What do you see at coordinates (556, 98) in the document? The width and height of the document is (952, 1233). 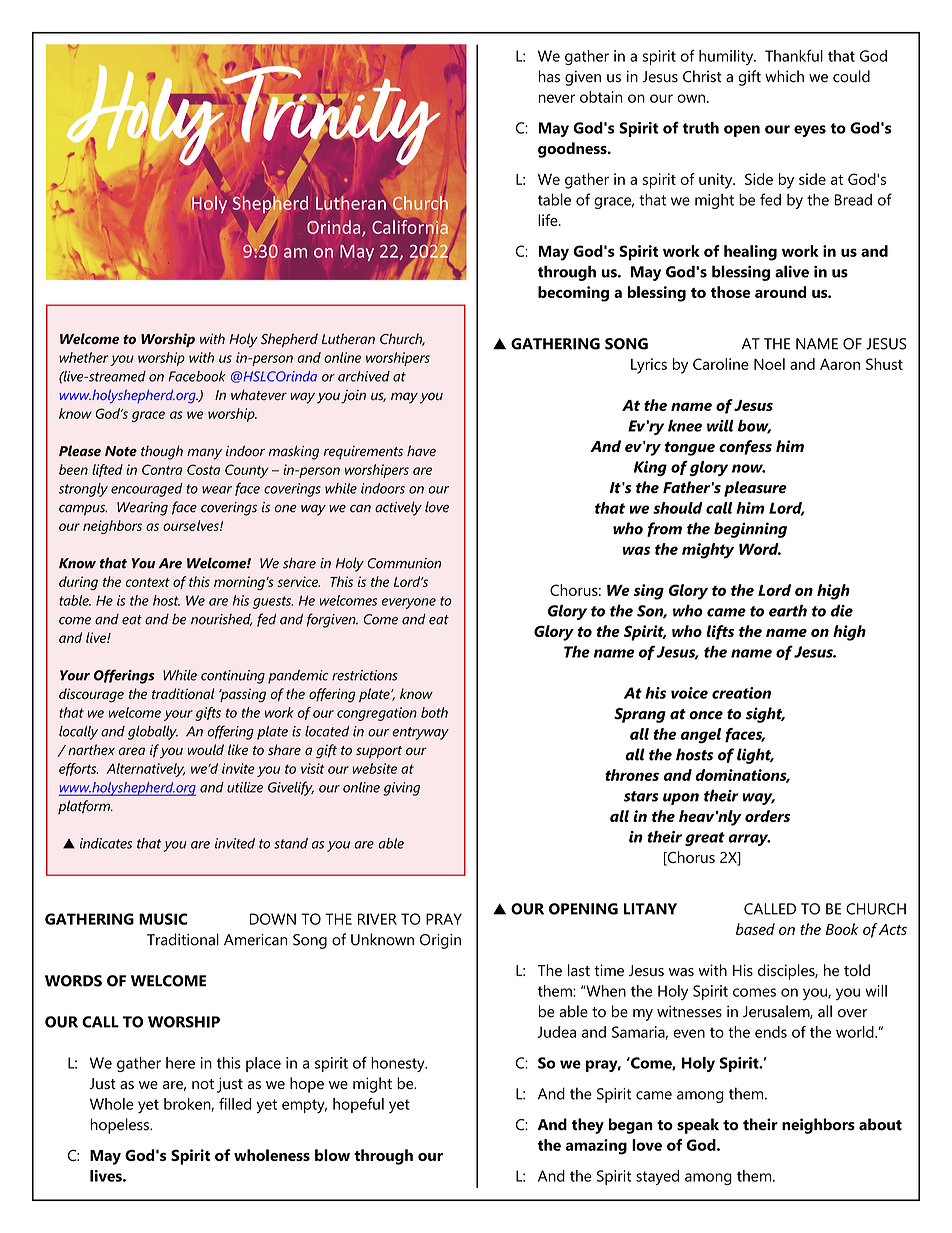 I see `never` at bounding box center [556, 98].
